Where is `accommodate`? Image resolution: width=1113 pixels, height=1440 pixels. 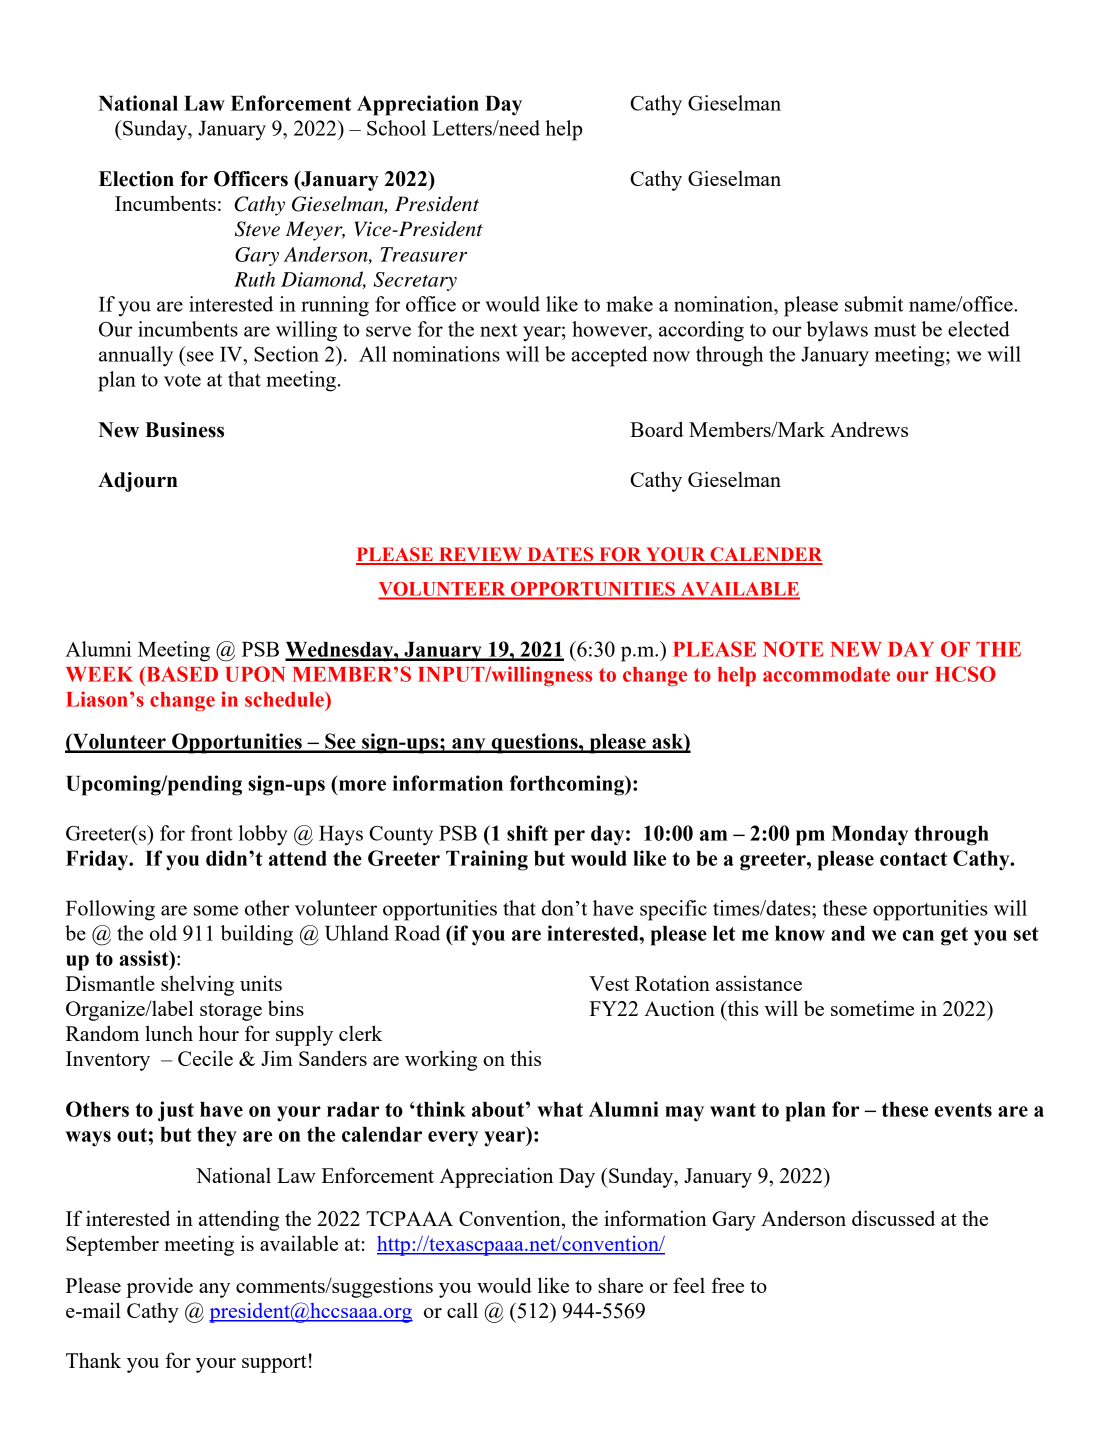
accommodate is located at coordinates (826, 674).
